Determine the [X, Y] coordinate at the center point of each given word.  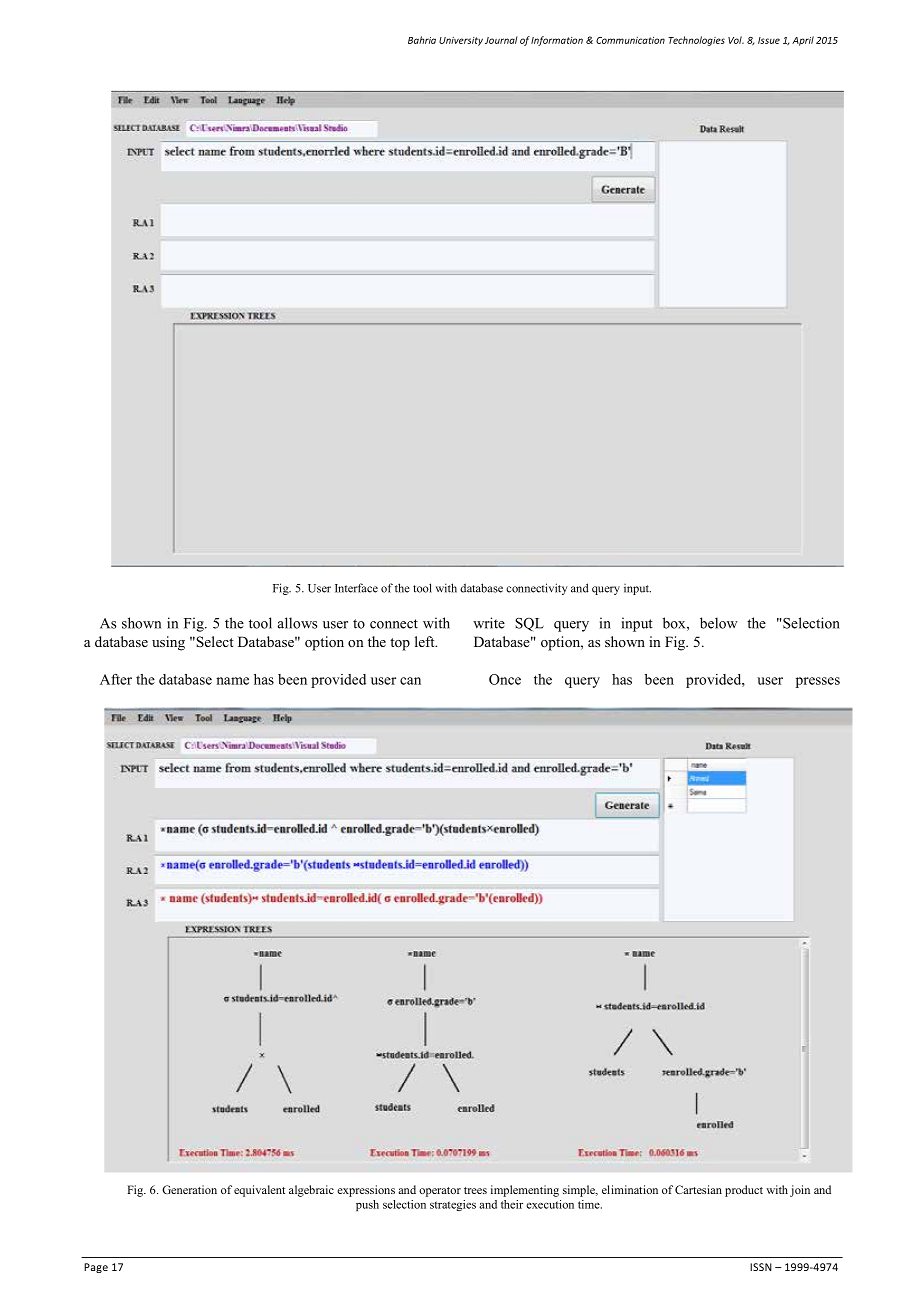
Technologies [696, 41]
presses [818, 682]
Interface [356, 588]
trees [475, 1190]
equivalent [259, 1191]
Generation [189, 1189]
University [461, 41]
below [719, 623]
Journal [501, 40]
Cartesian [698, 1189]
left [426, 641]
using [168, 643]
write [489, 623]
